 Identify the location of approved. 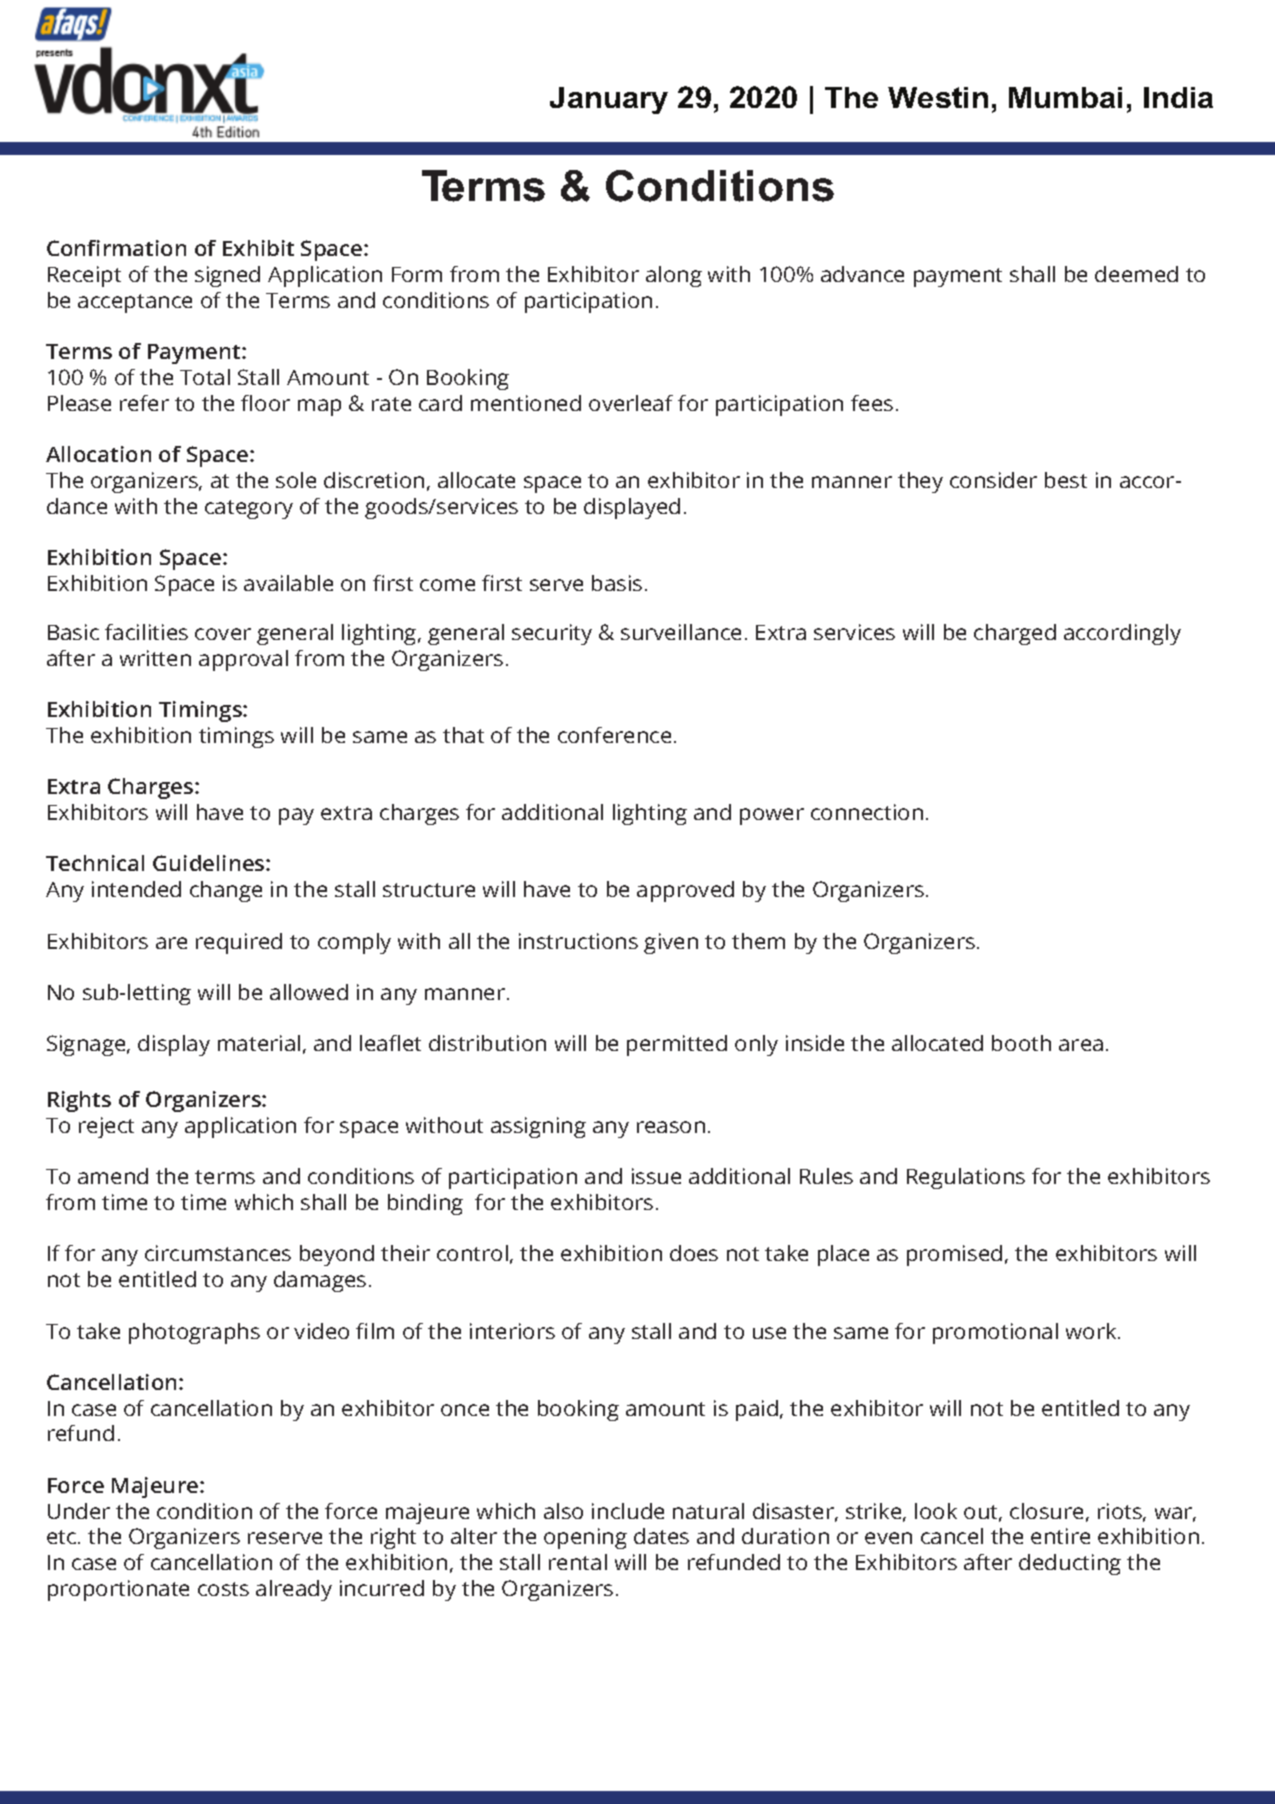
(685, 891).
